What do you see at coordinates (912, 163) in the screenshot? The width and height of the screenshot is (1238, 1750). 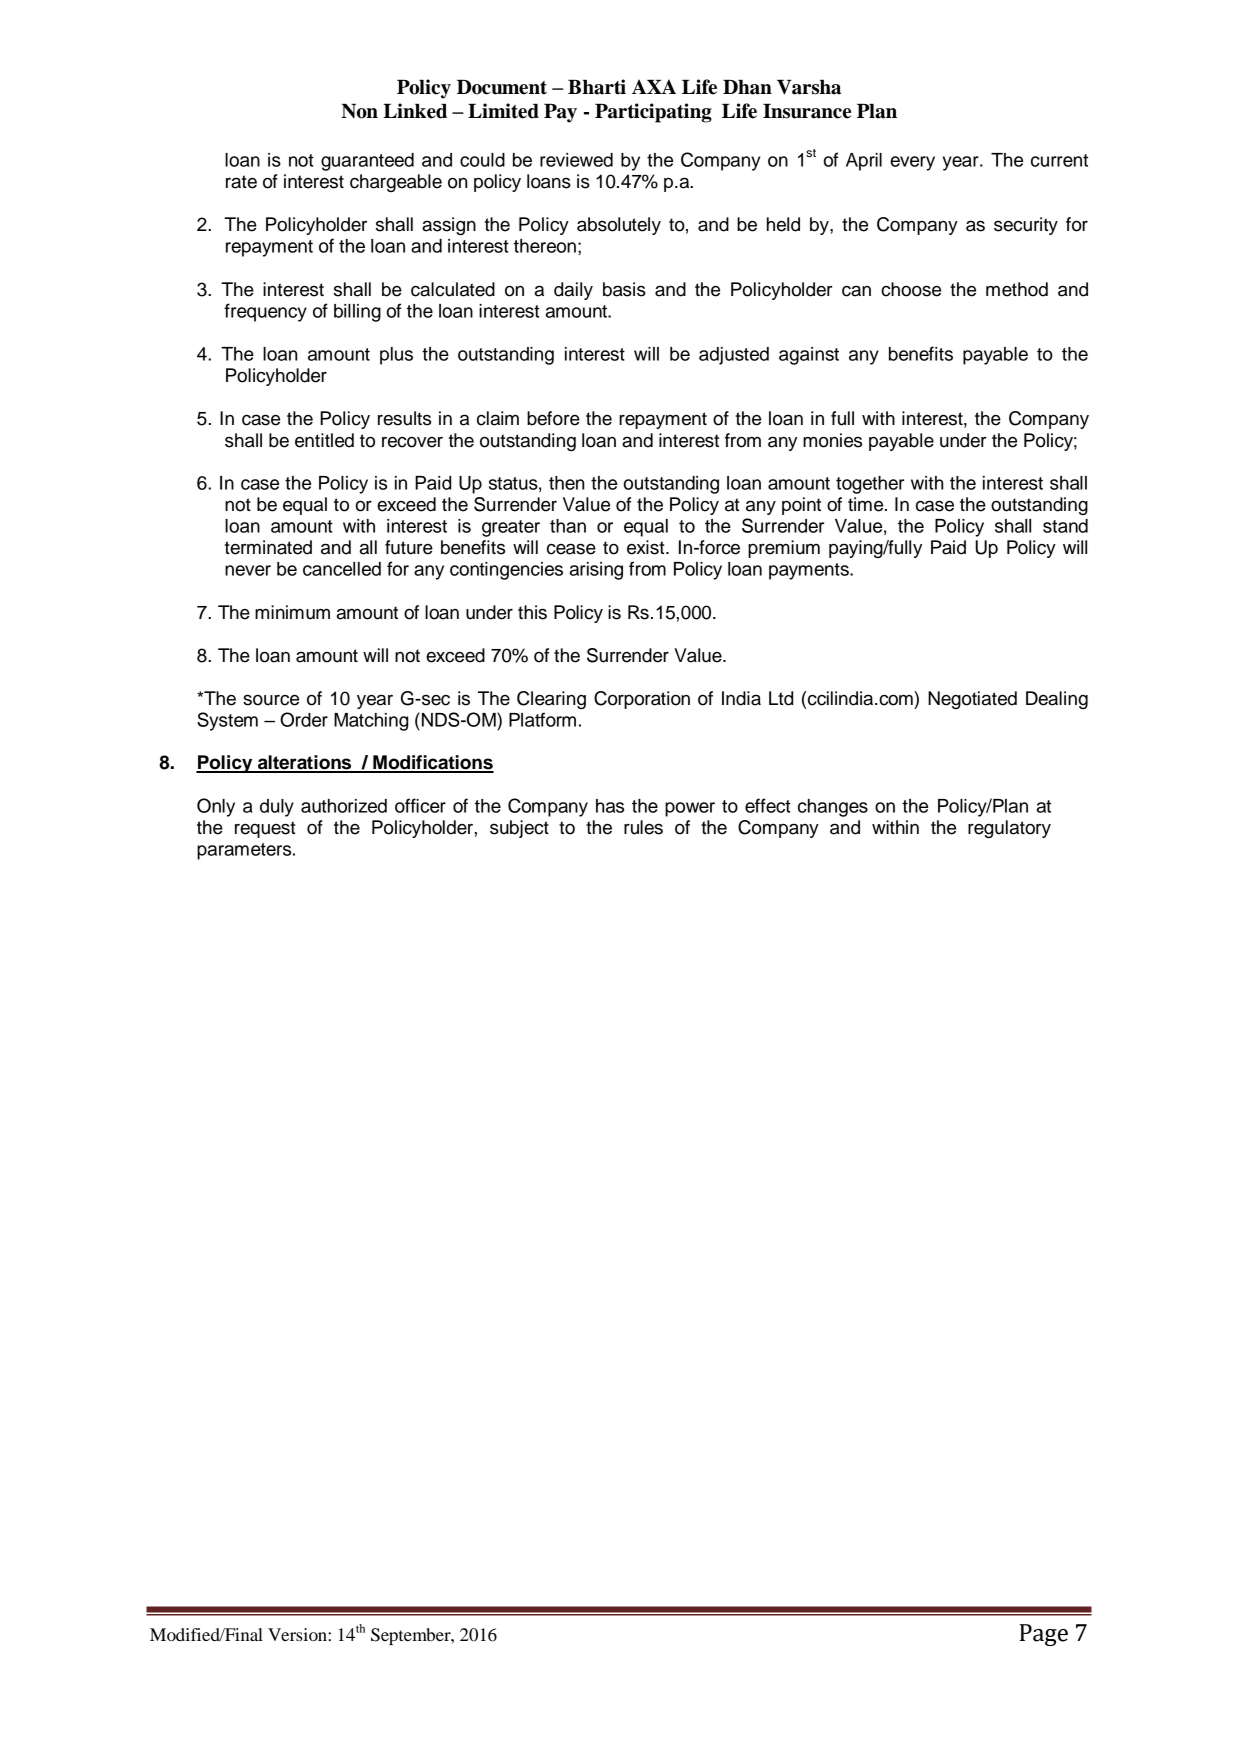 I see `every` at bounding box center [912, 163].
